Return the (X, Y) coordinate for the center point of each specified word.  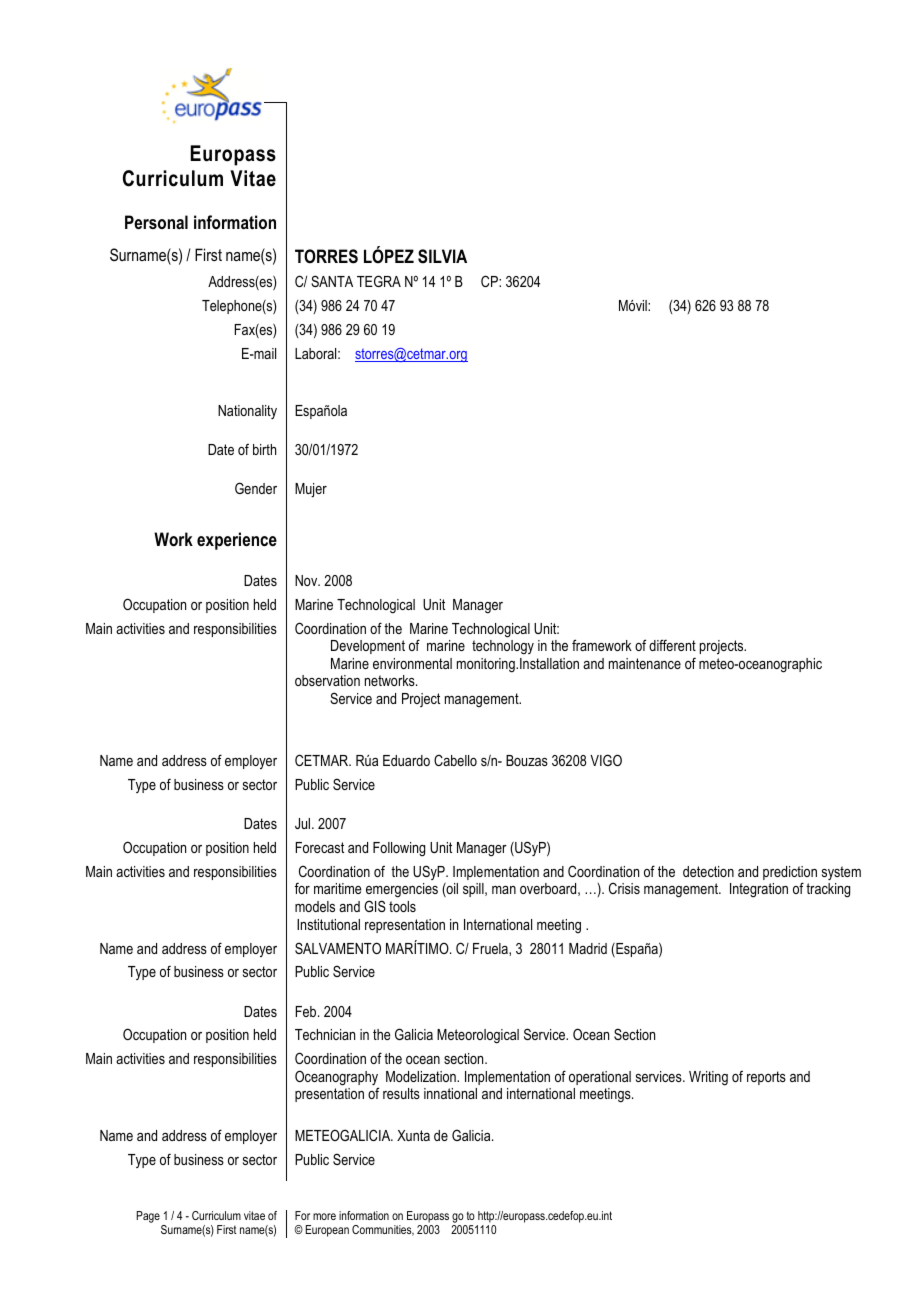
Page (148, 1217)
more (324, 1216)
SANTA (332, 281)
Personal (156, 222)
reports (766, 1078)
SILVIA (442, 256)
